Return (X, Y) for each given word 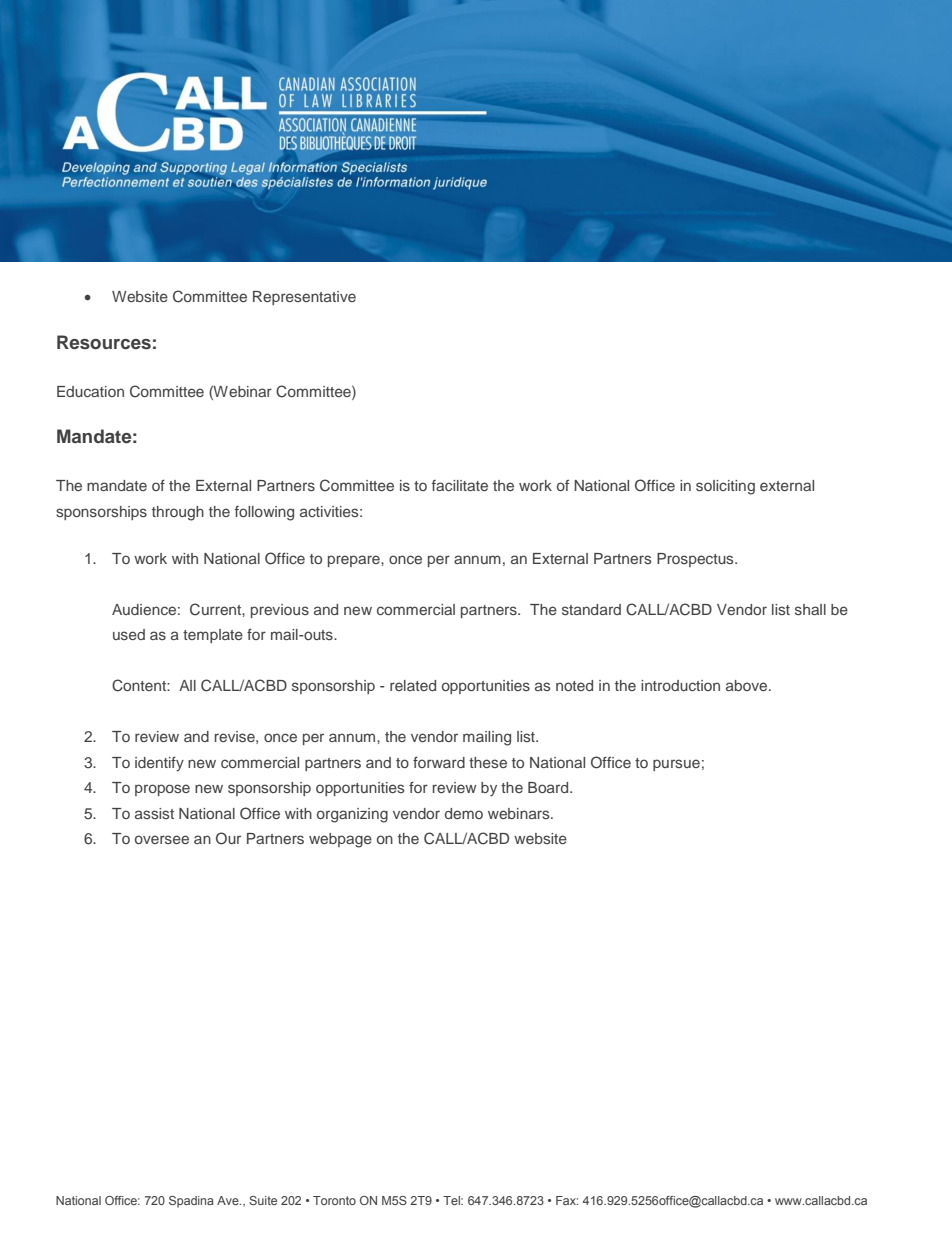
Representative (304, 298)
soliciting (725, 487)
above (748, 685)
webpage (340, 840)
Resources (104, 342)
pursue (676, 765)
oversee (162, 839)
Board (549, 787)
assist (154, 813)
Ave (229, 1200)
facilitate (460, 485)
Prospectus (696, 560)
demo (464, 813)
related (413, 685)
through (178, 513)
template (213, 636)
